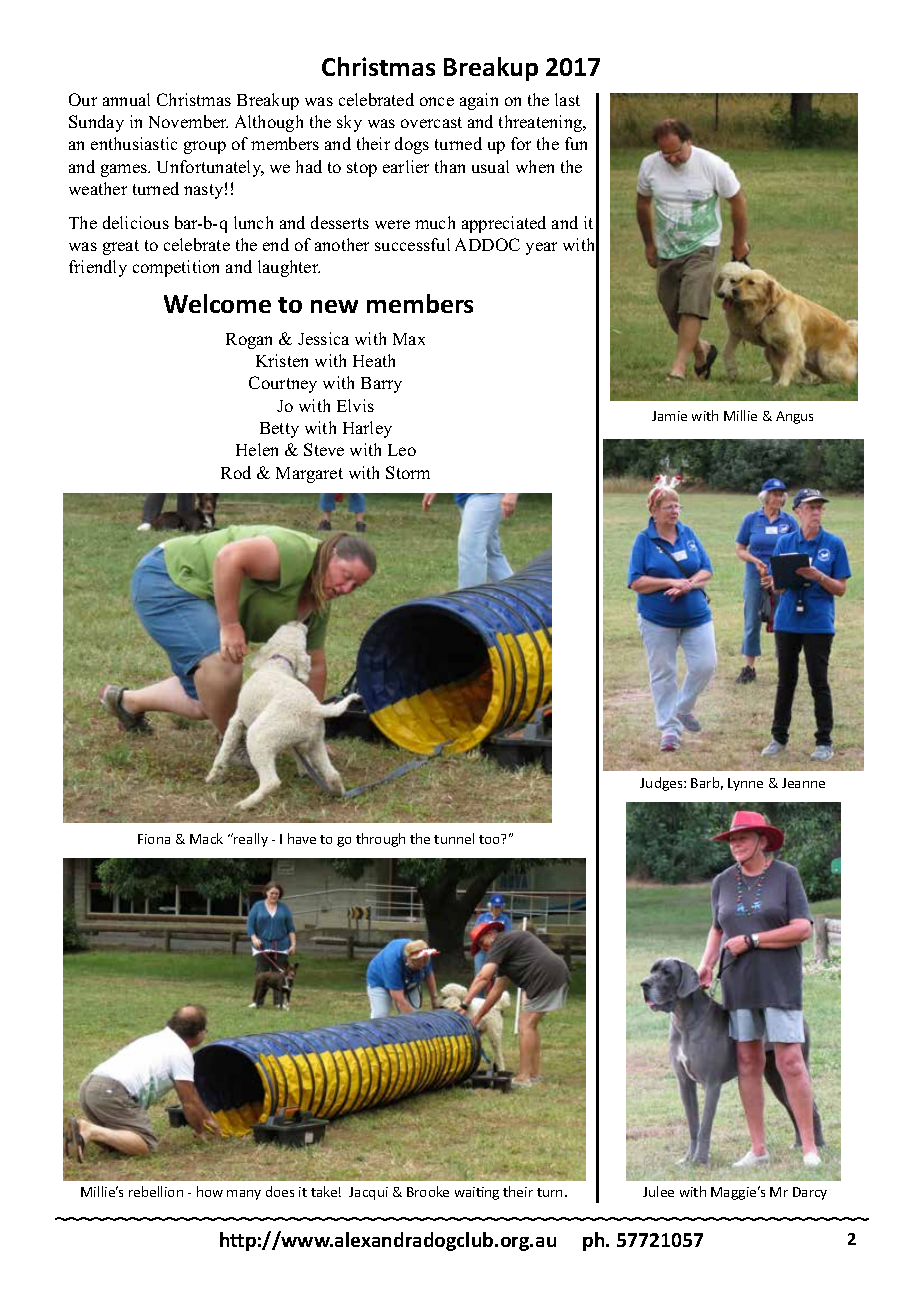 This screenshot has height=1308, width=924. I want to click on fun, so click(576, 143).
